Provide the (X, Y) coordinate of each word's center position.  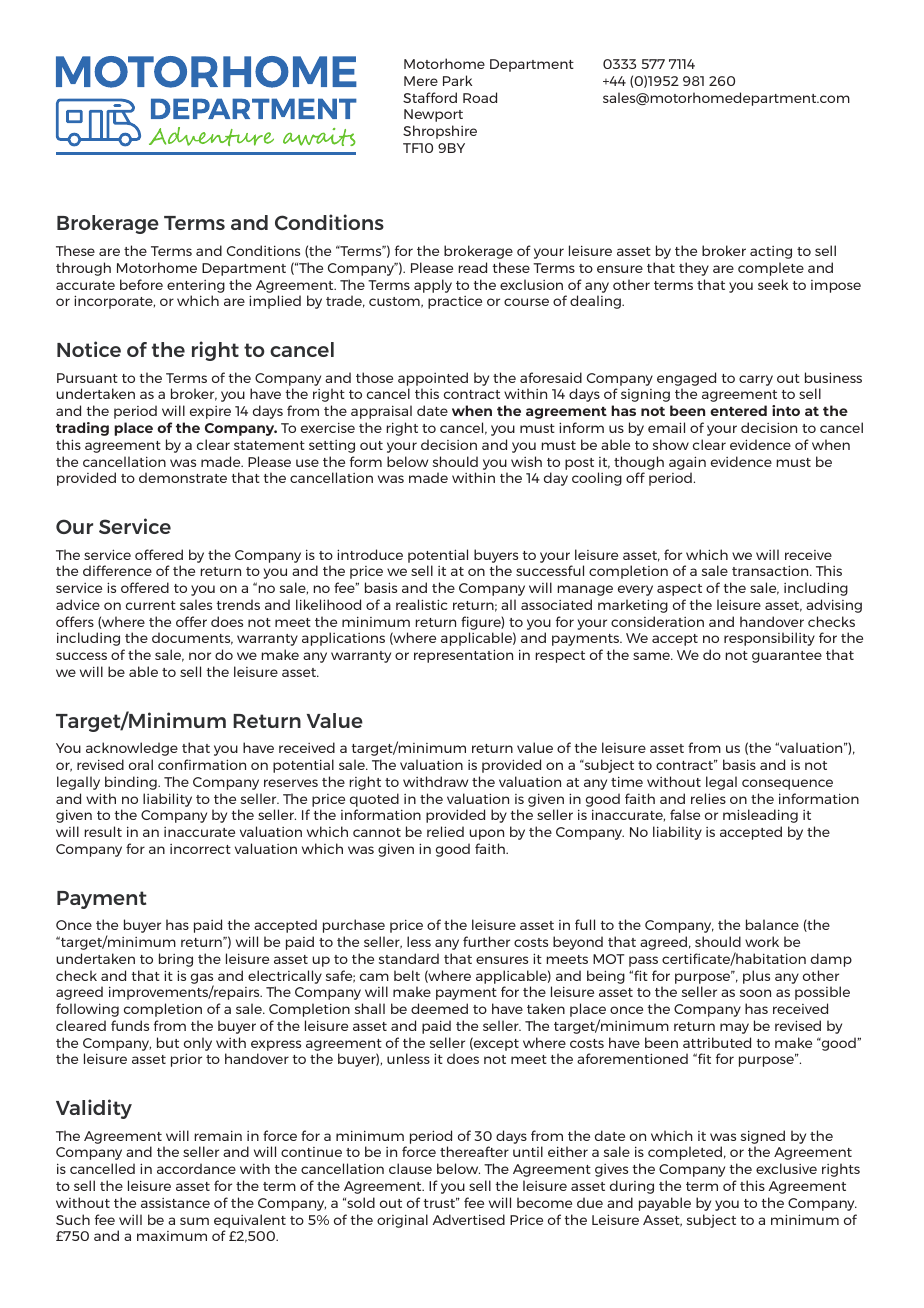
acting (771, 252)
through (83, 269)
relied (445, 831)
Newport (433, 115)
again (687, 463)
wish (526, 461)
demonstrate (183, 477)
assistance (175, 1203)
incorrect (200, 849)
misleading (760, 816)
